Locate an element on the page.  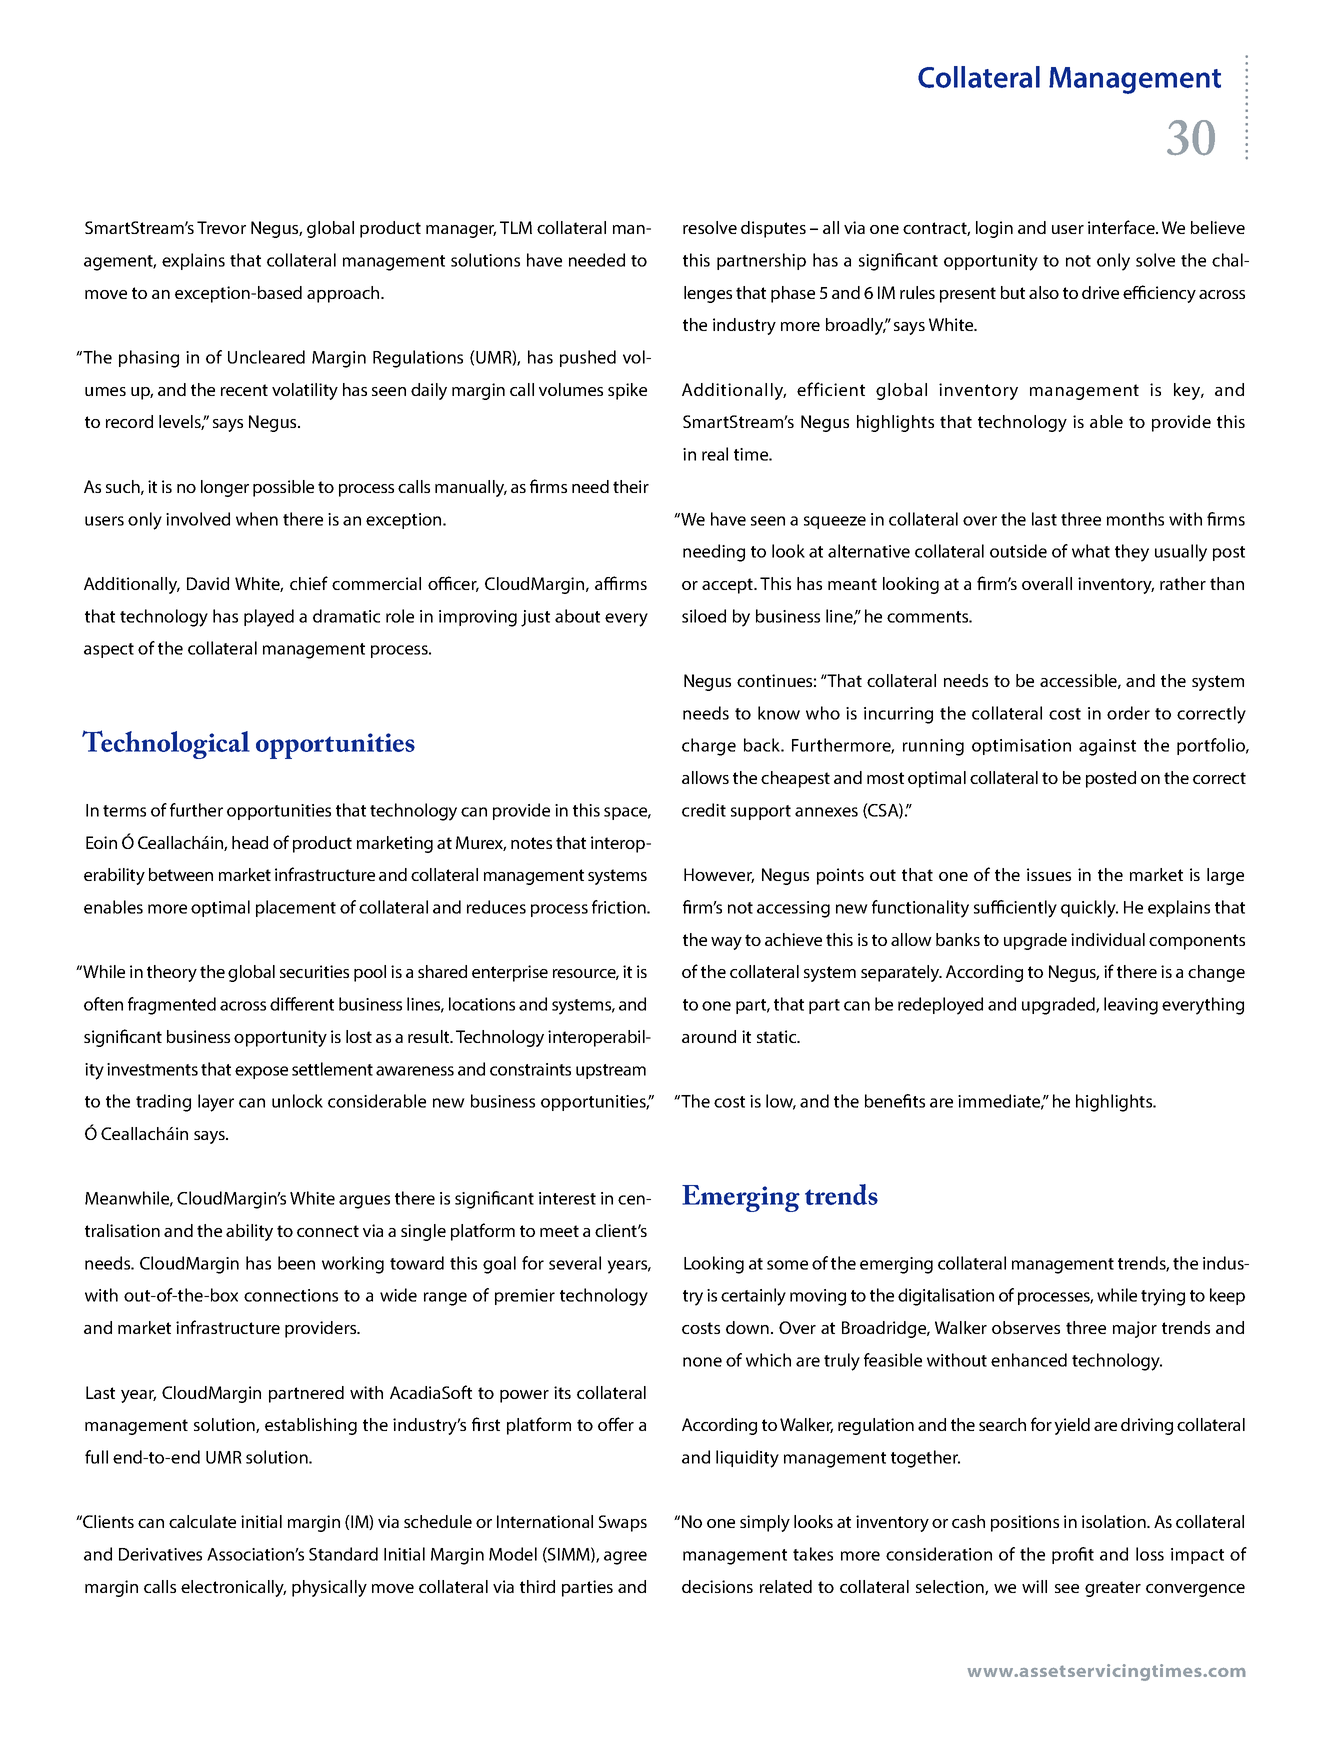
placement is located at coordinates (296, 908).
